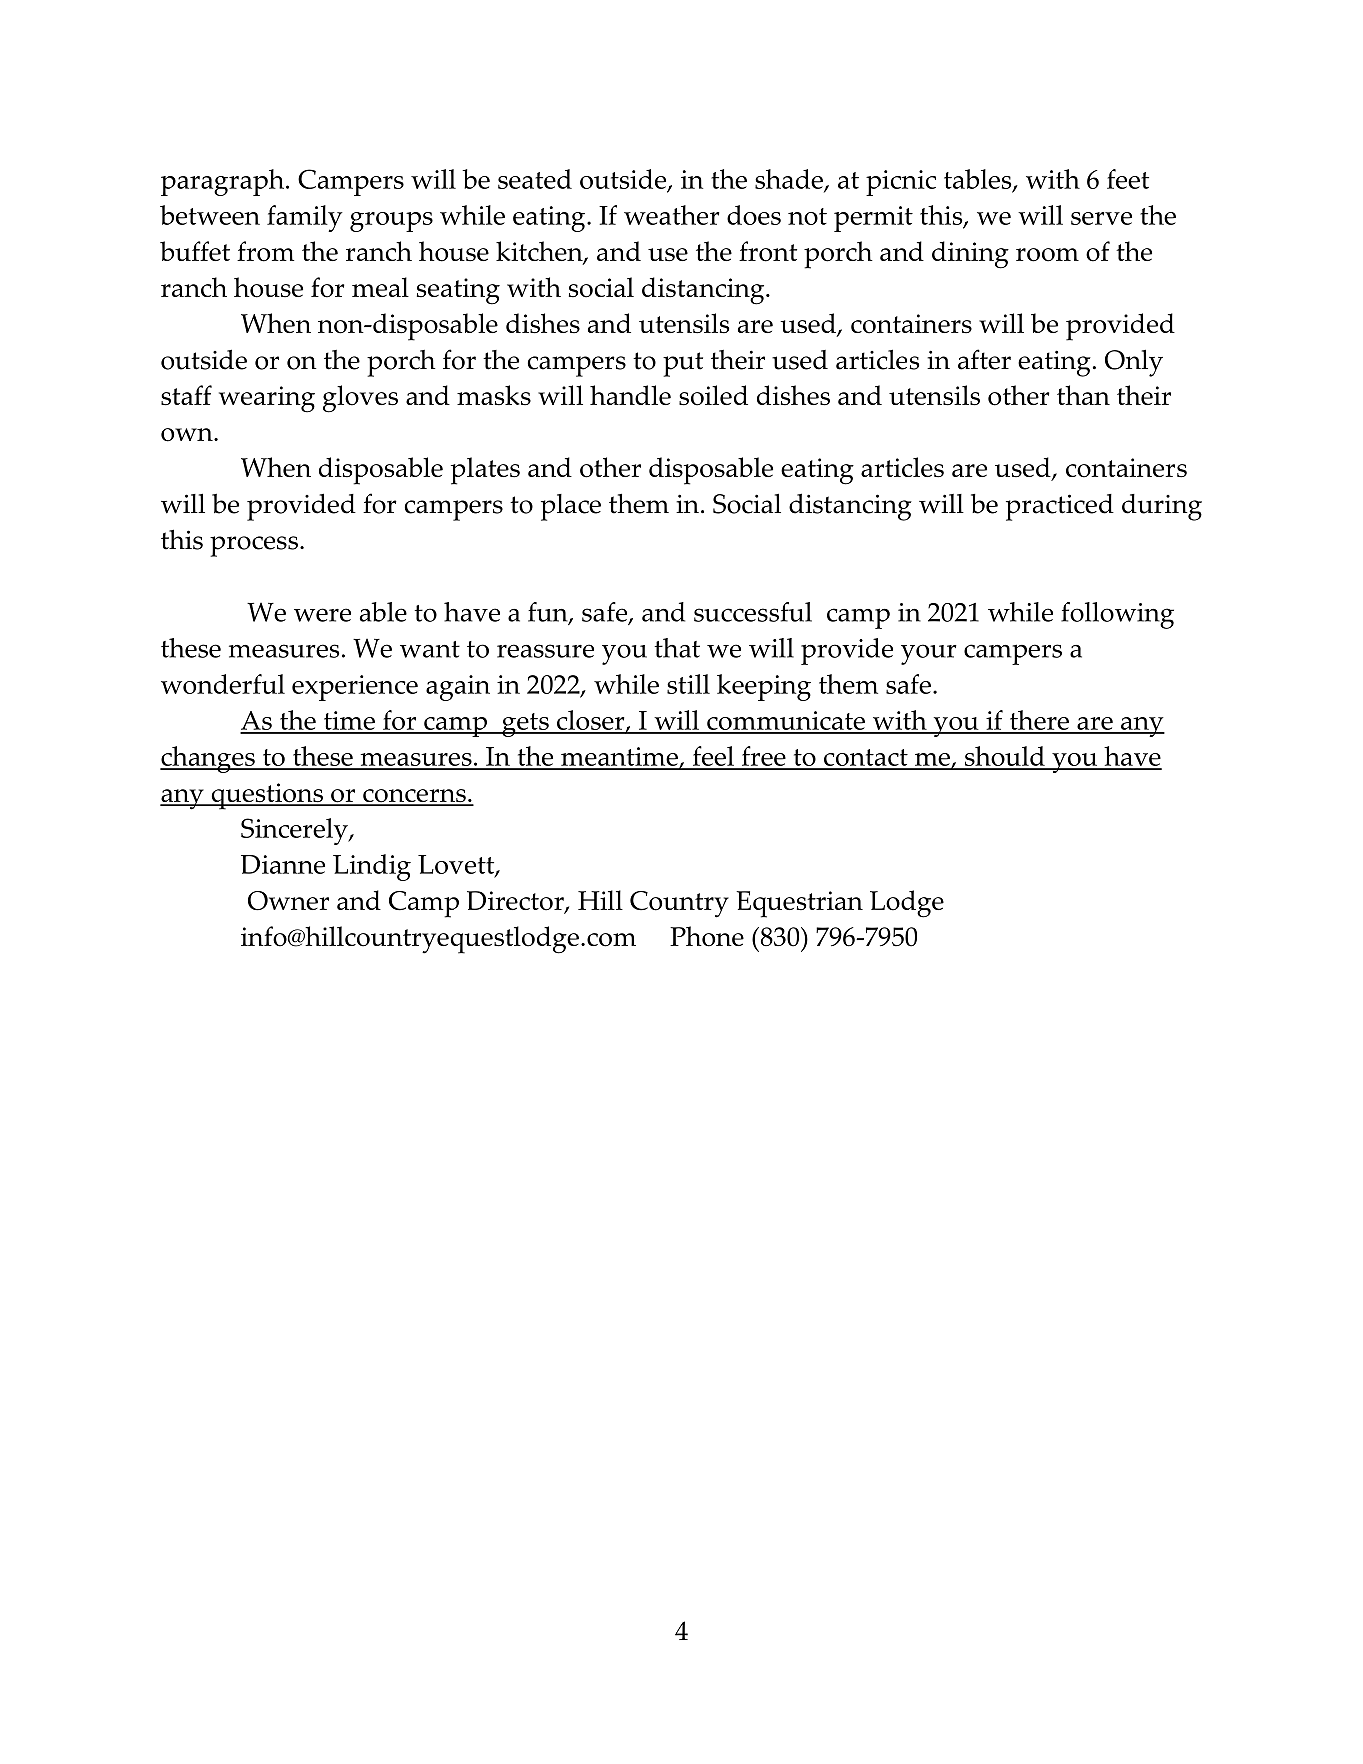  I want to click on than, so click(1083, 395).
